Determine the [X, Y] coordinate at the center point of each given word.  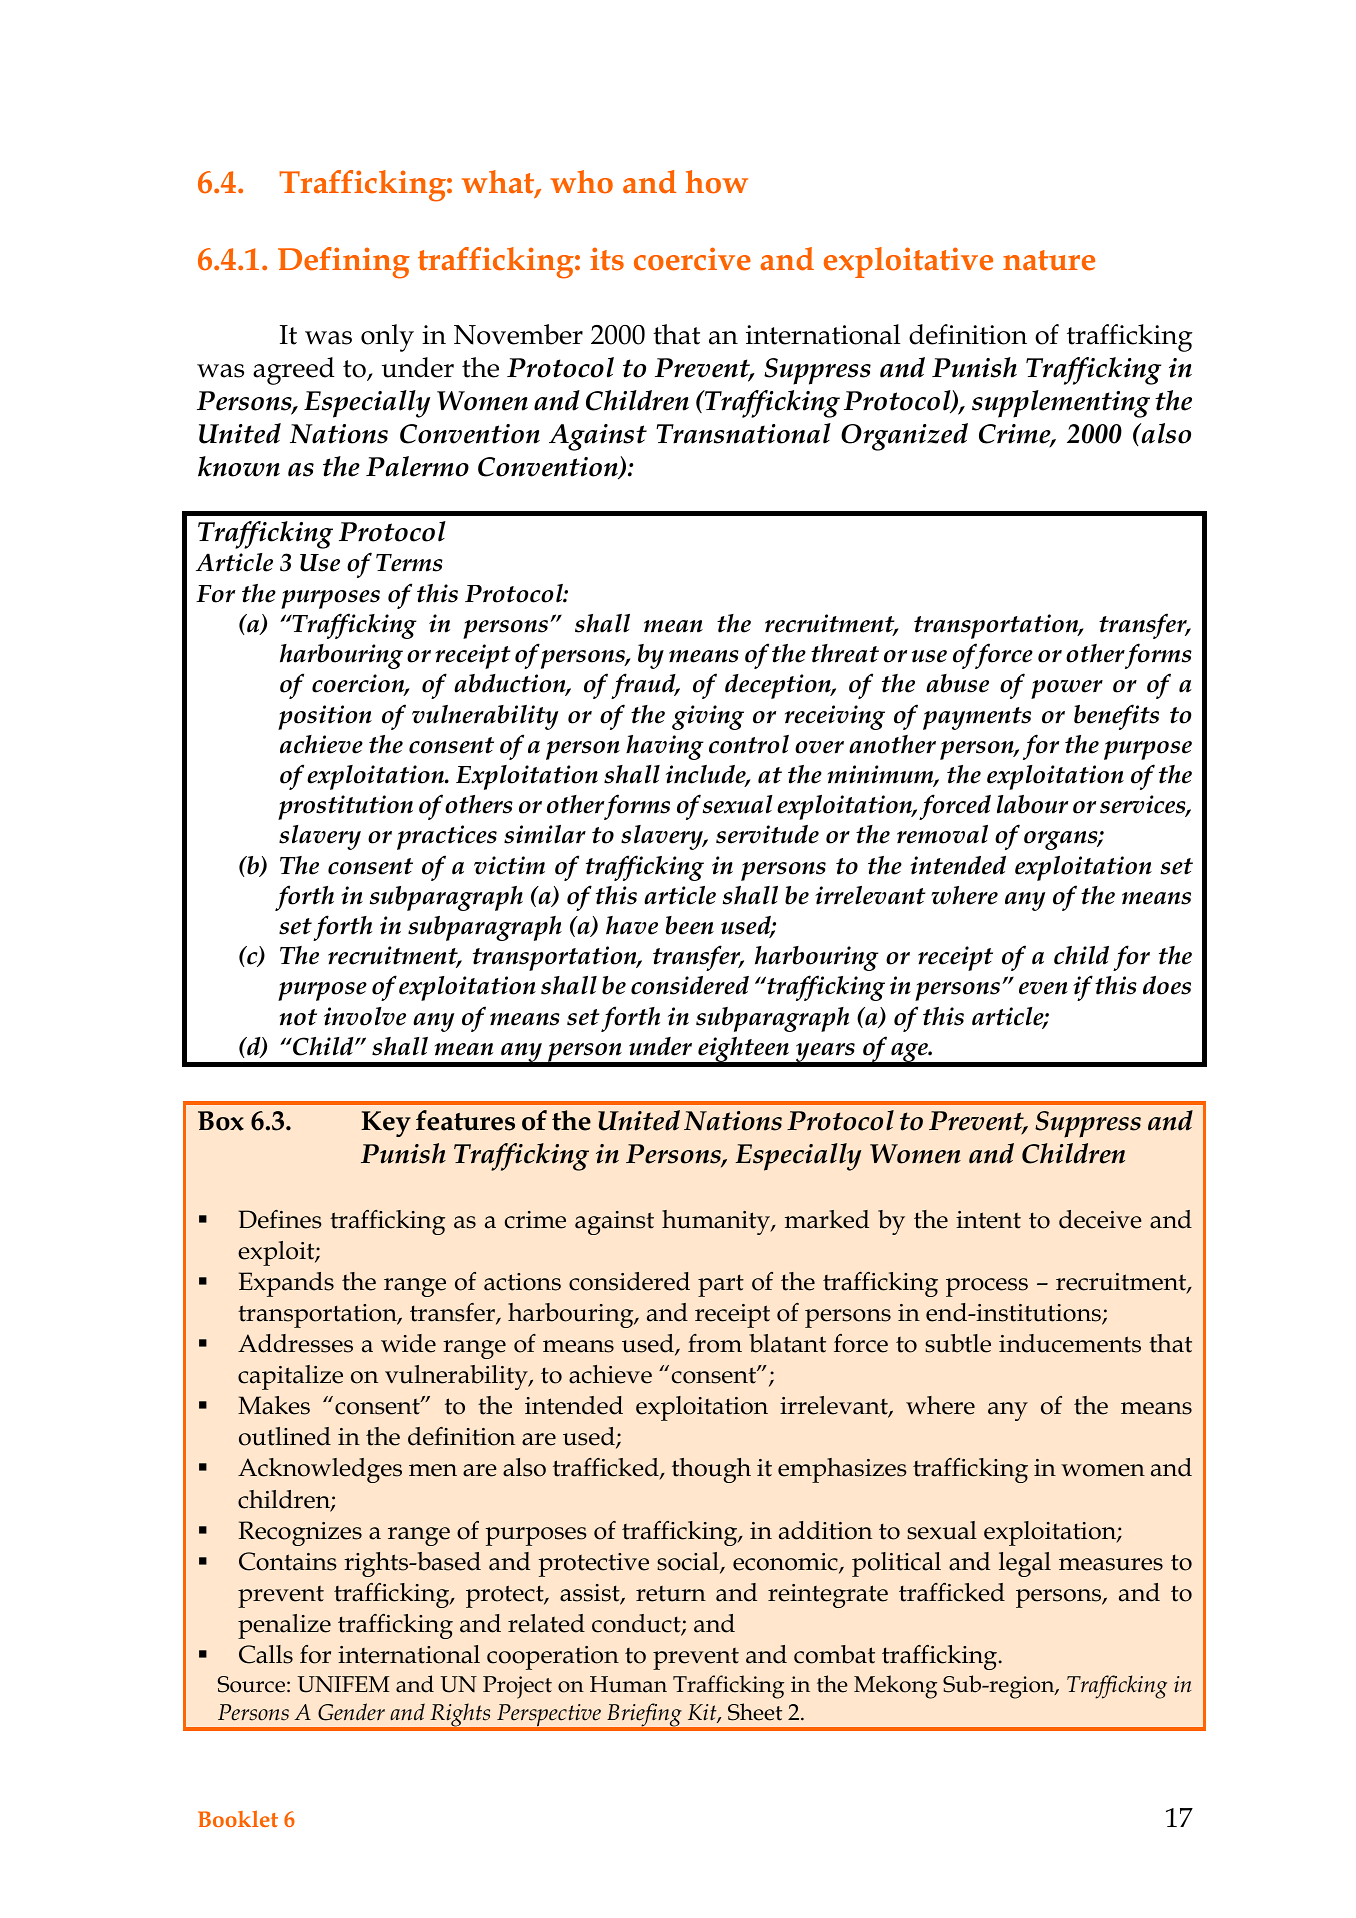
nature [1049, 260]
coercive [692, 259]
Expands [286, 1284]
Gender [351, 1712]
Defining [344, 263]
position [325, 717]
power [1067, 689]
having [665, 747]
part [721, 1285]
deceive [1100, 1219]
